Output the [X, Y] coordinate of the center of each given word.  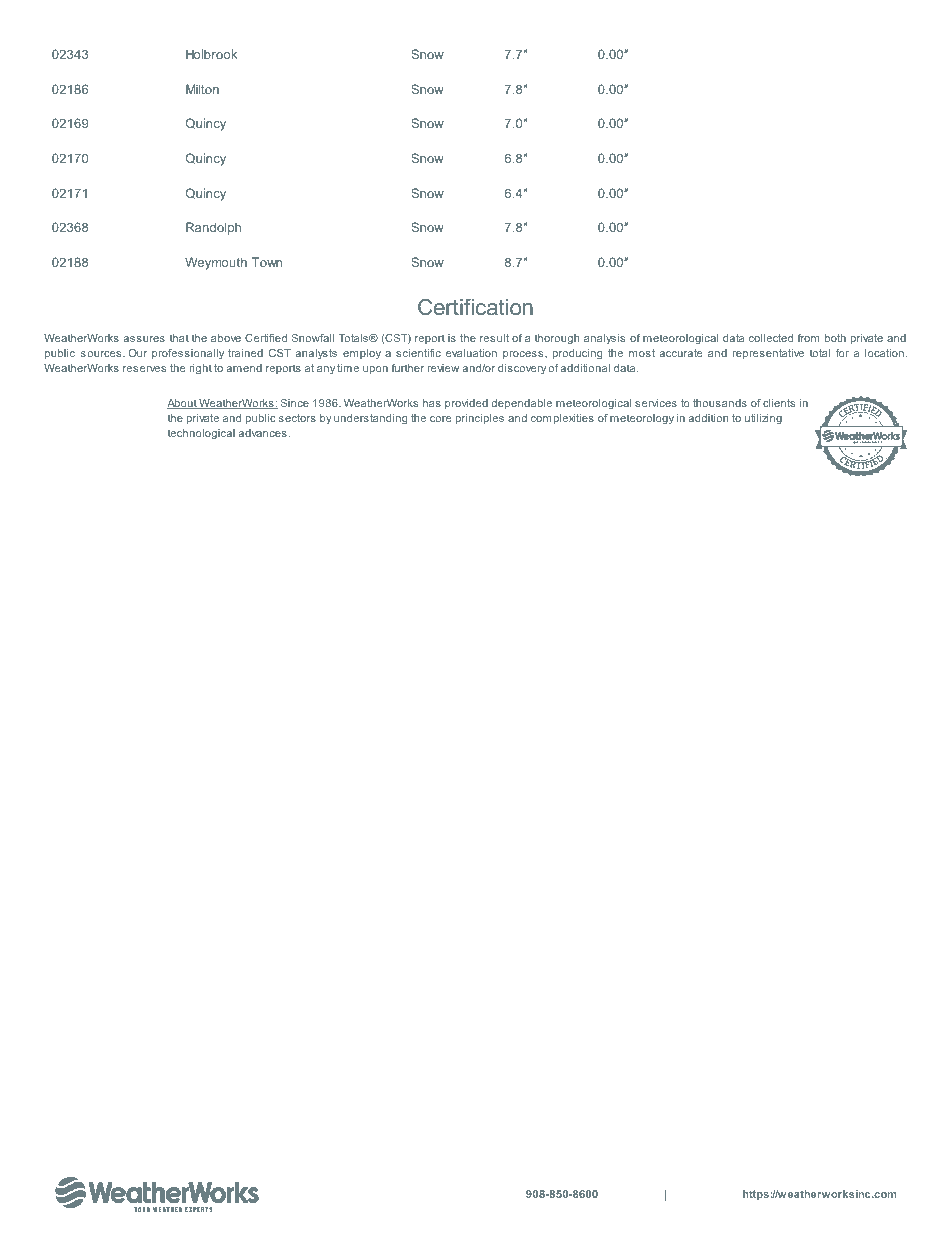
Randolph [213, 228]
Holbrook [211, 54]
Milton [202, 89]
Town [267, 262]
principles [479, 419]
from [808, 338]
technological [201, 434]
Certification [475, 306]
